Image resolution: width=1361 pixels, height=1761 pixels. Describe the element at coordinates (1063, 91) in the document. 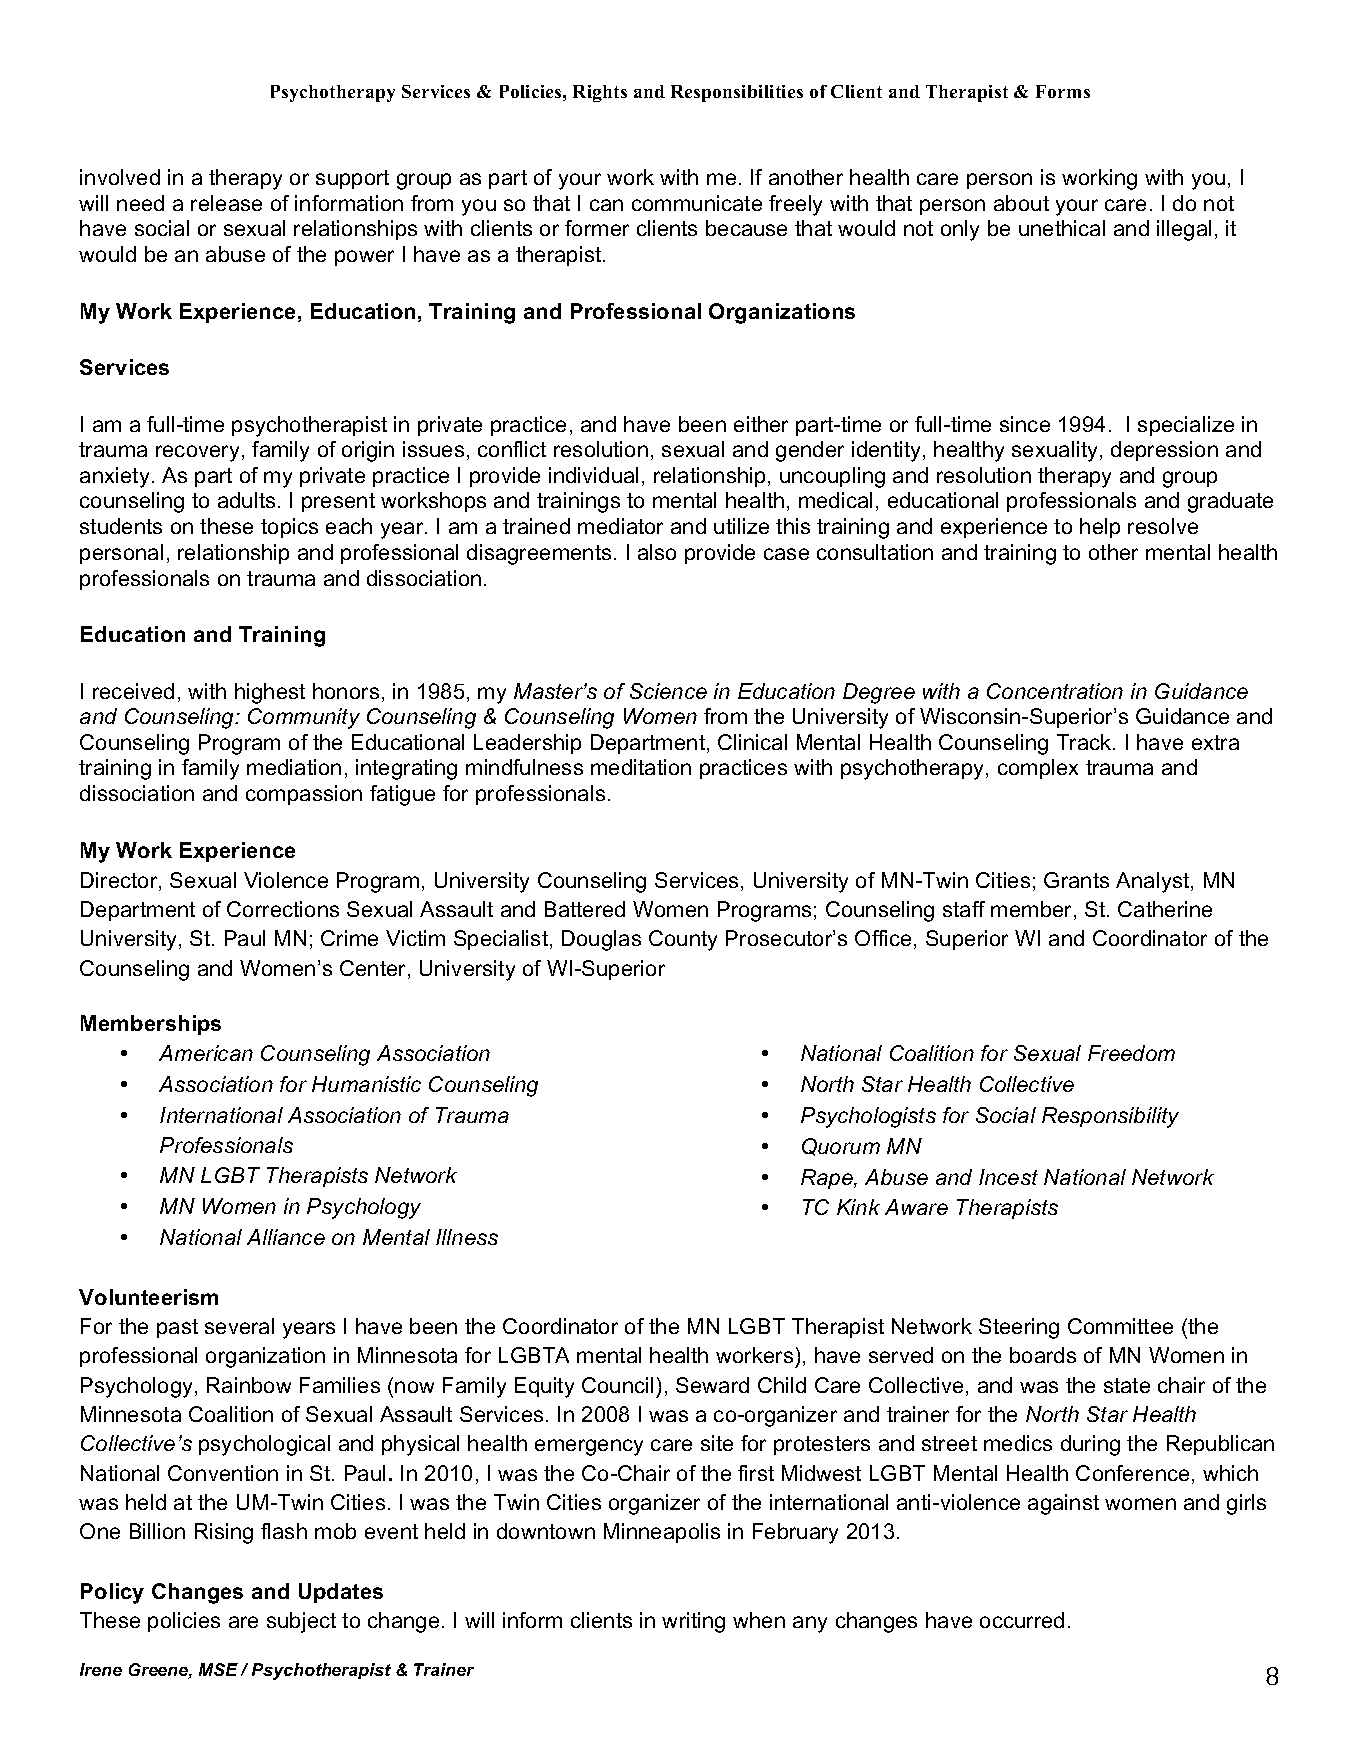

I see `Forms` at that location.
